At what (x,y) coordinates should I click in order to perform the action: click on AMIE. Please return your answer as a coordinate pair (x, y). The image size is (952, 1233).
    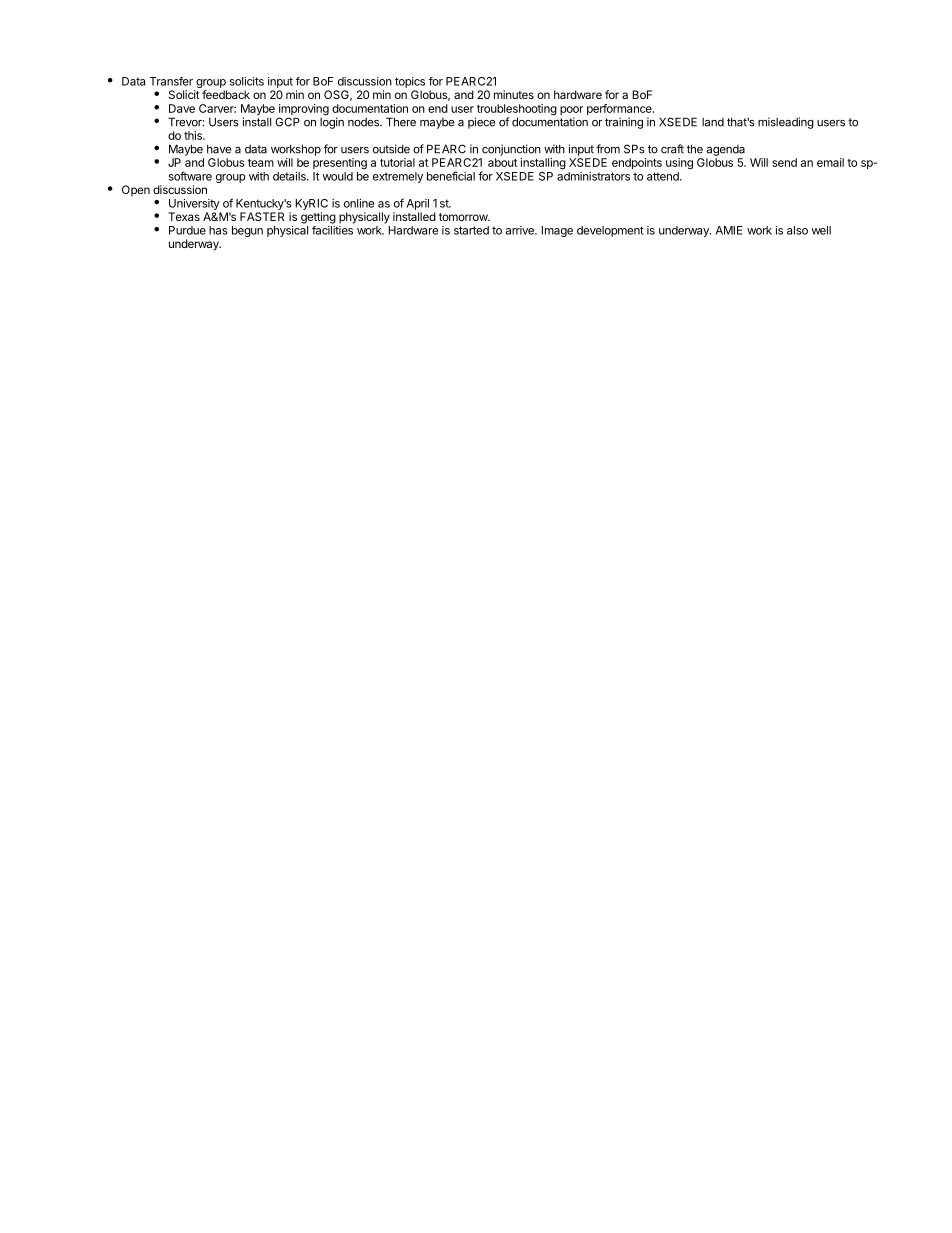
    Looking at the image, I should click on (729, 230).
